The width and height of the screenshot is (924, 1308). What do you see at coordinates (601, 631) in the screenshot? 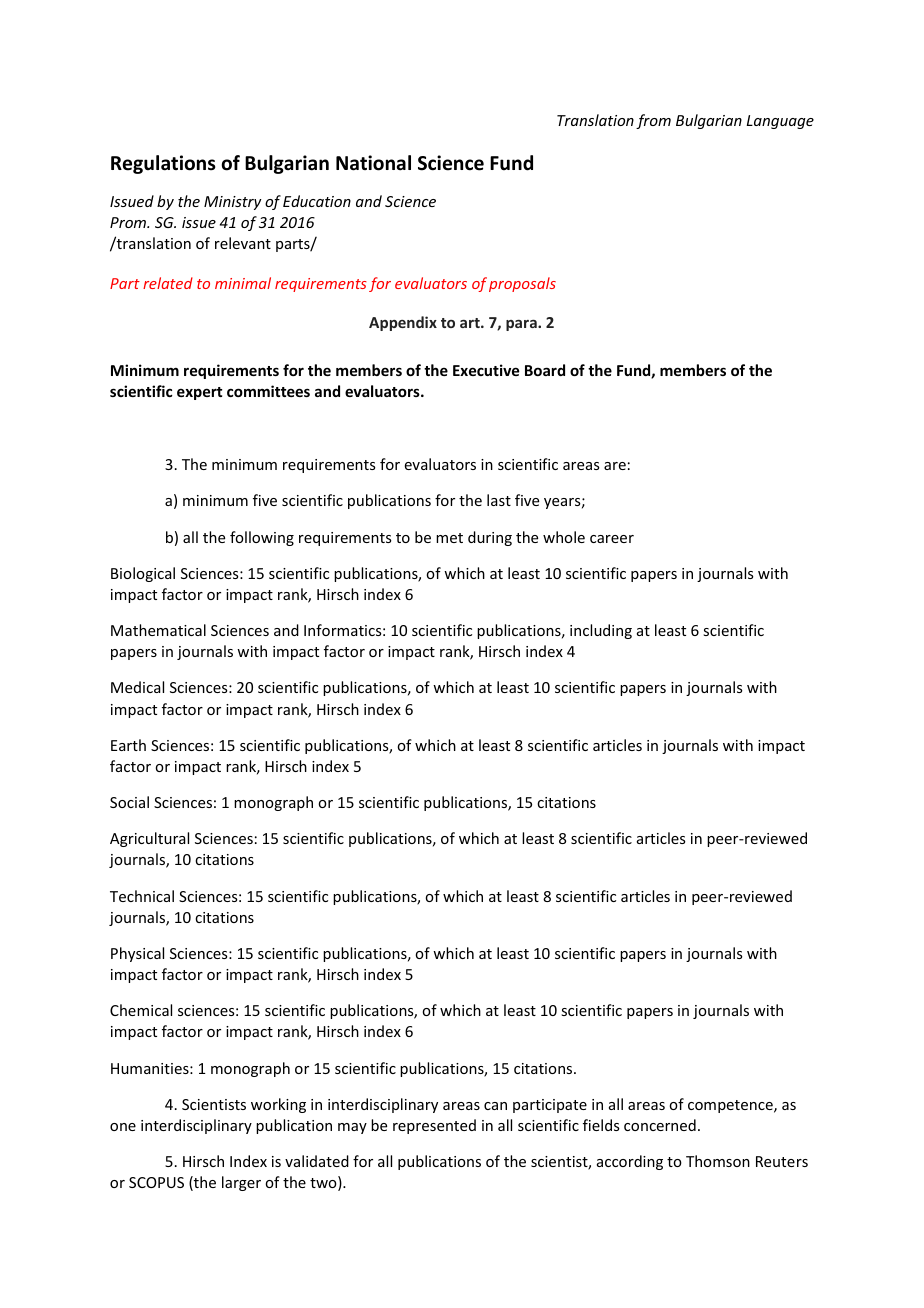
I see `including` at bounding box center [601, 631].
